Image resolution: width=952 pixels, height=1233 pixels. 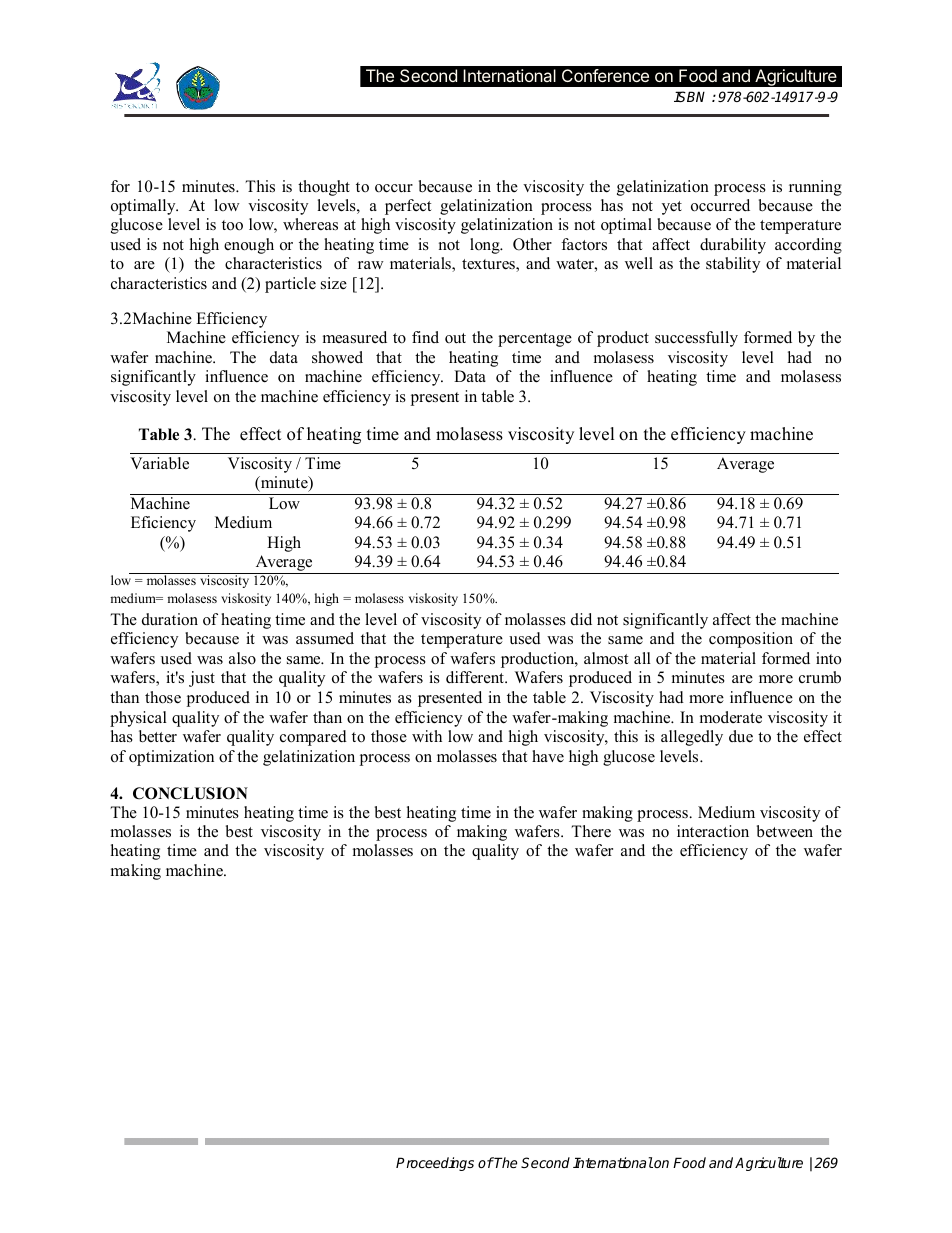 I want to click on Variable, so click(x=159, y=463).
